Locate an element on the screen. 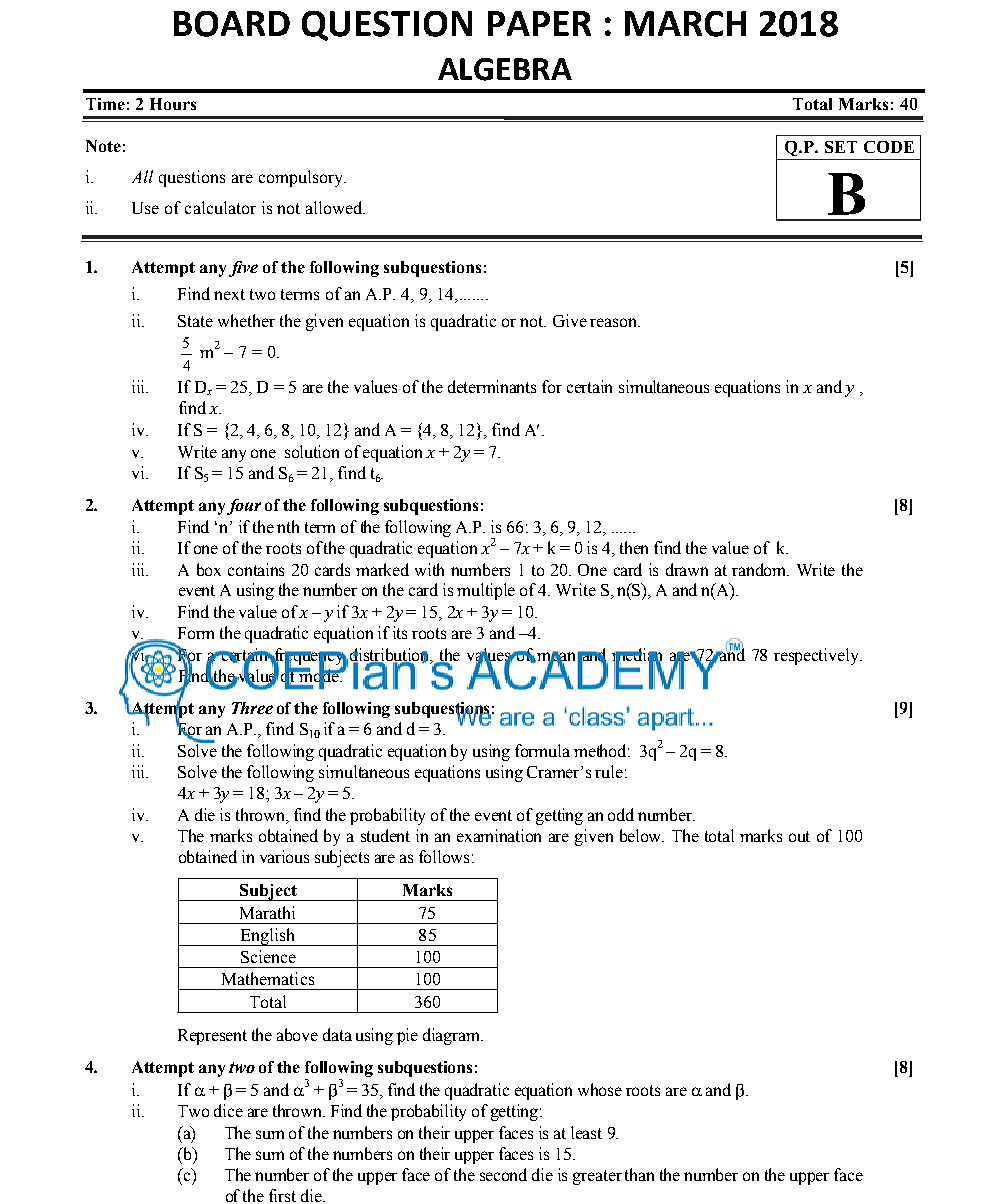 This screenshot has width=1001, height=1204. SET is located at coordinates (841, 147).
